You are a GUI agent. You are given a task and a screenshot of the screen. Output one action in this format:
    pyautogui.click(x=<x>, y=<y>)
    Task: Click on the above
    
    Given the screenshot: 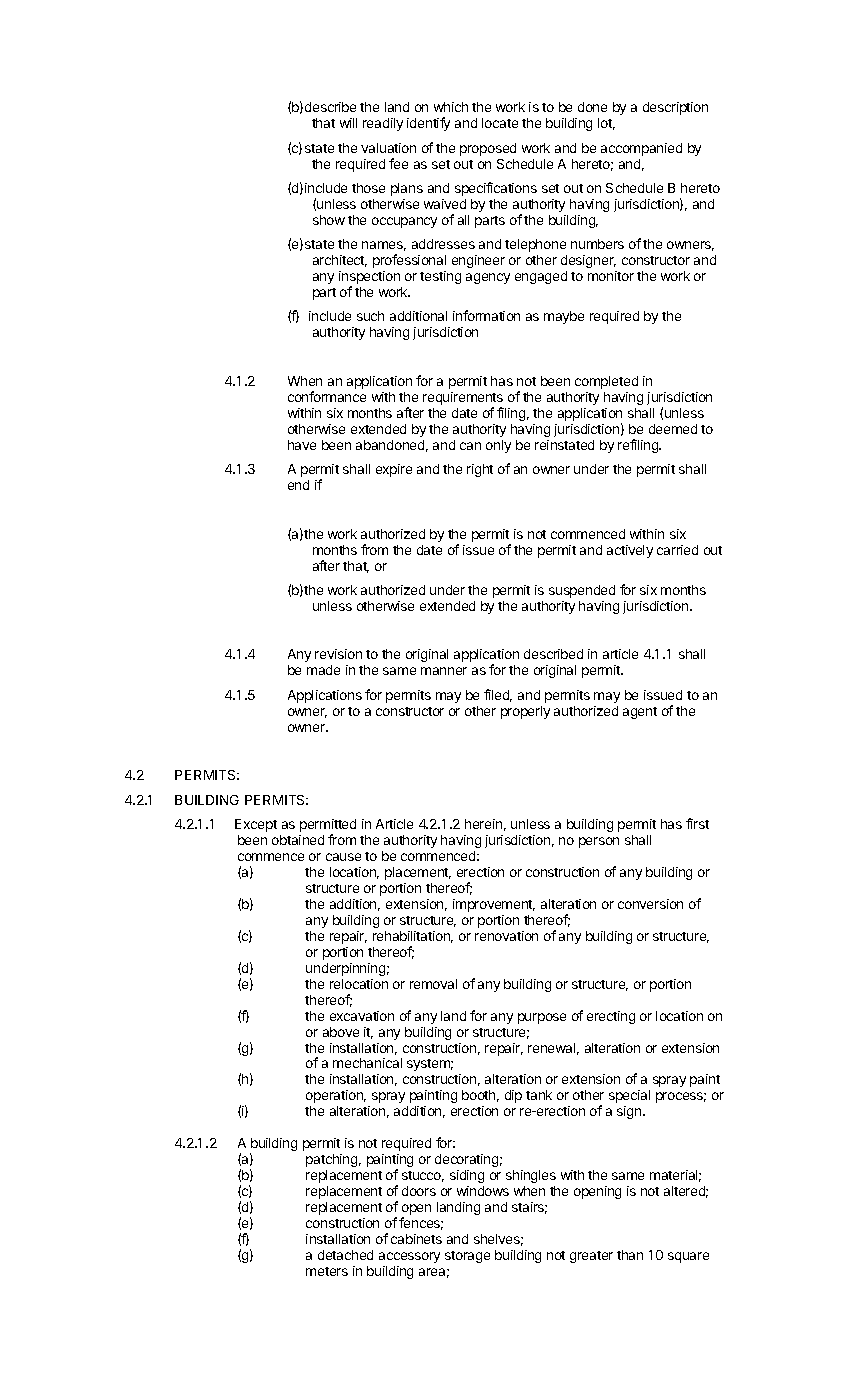 What is the action you would take?
    pyautogui.click(x=341, y=1032)
